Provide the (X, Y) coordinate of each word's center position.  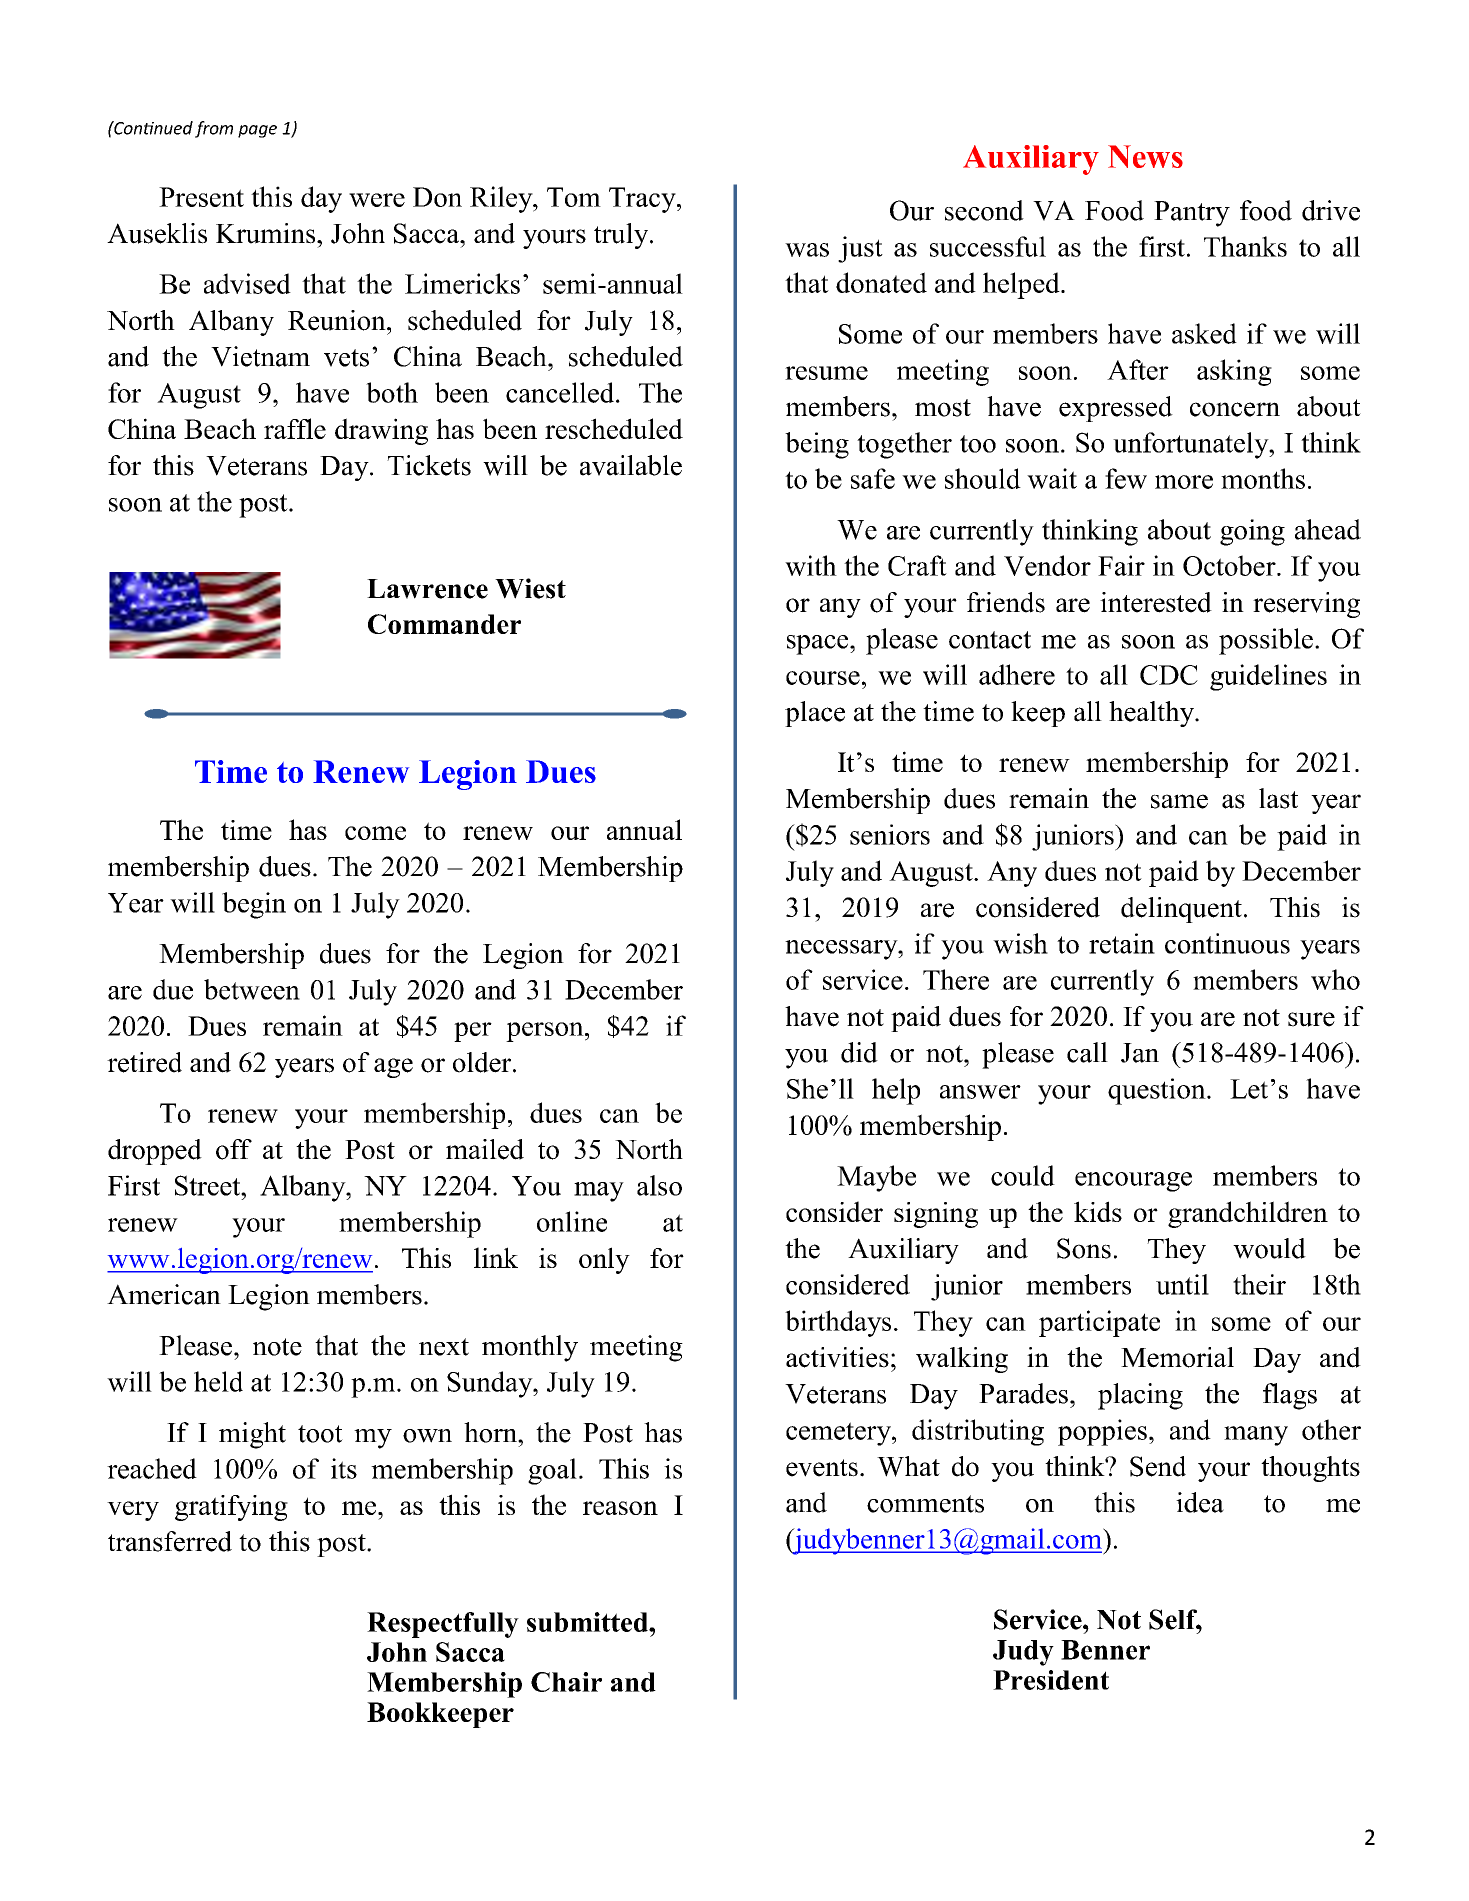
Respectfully (443, 1625)
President (1051, 1680)
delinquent (1181, 910)
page (257, 131)
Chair (566, 1682)
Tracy (643, 200)
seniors (890, 834)
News (1145, 156)
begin (254, 905)
